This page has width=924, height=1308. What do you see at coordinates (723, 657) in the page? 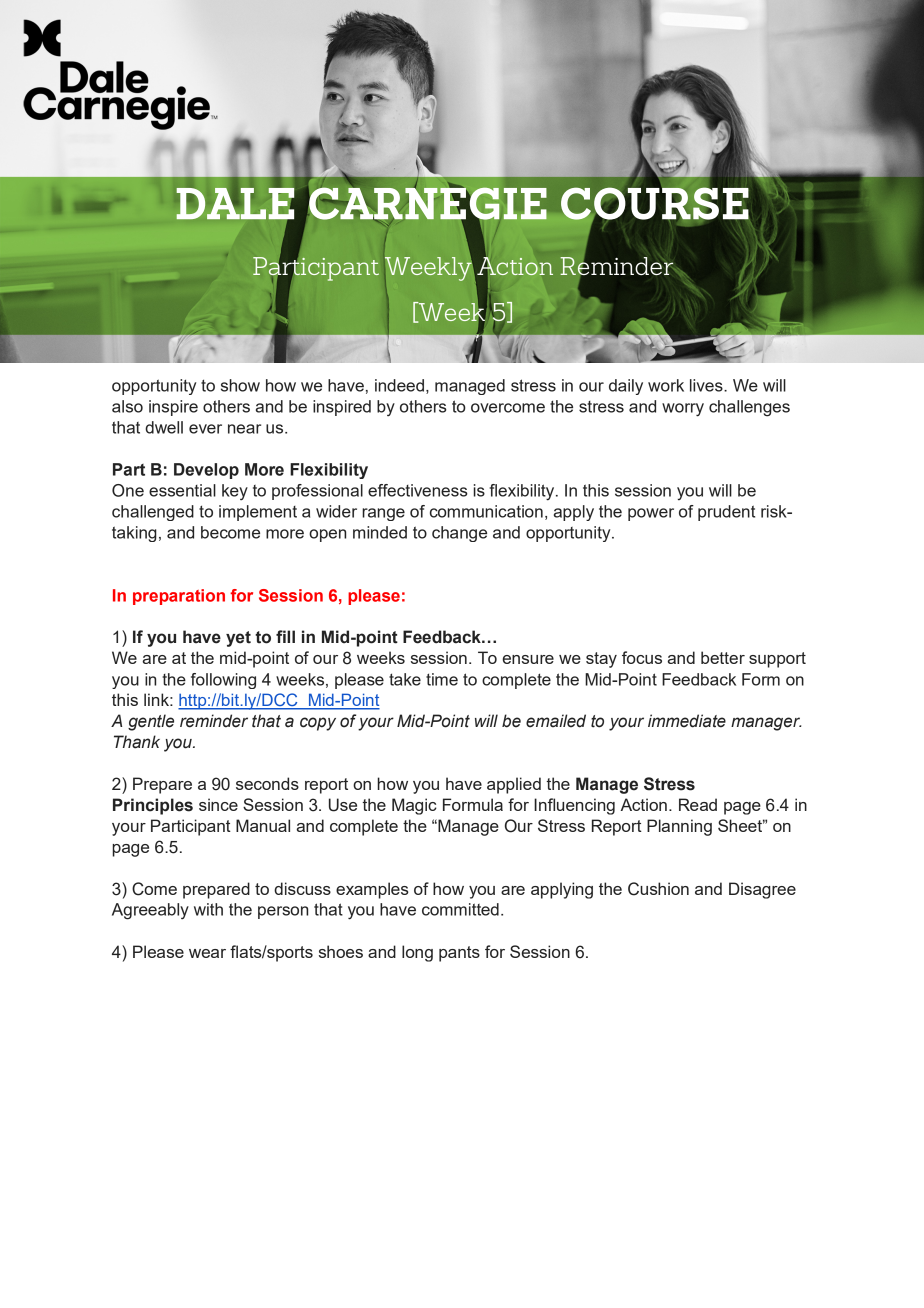
I see `better` at bounding box center [723, 657].
